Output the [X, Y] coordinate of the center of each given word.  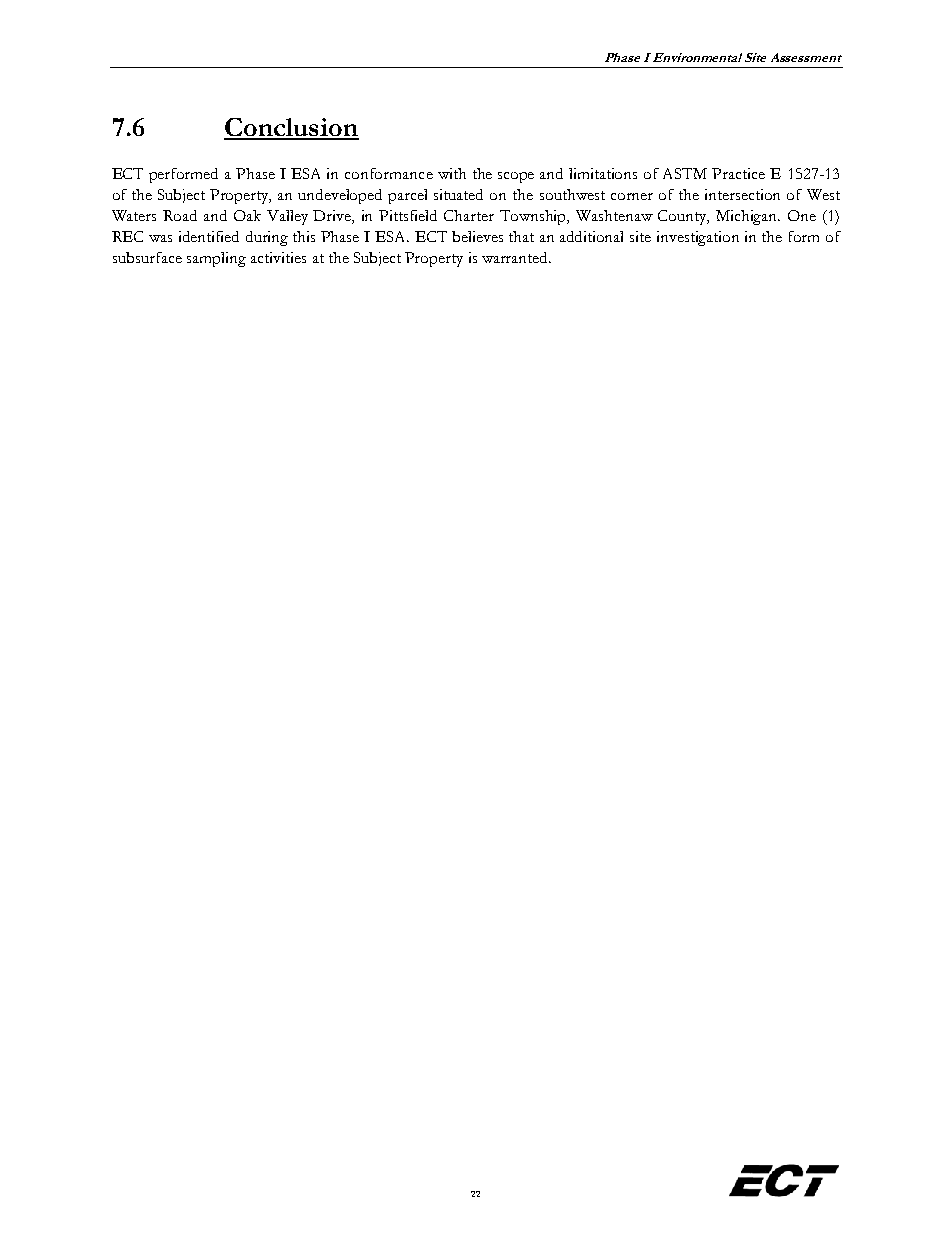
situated [458, 194]
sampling [216, 259]
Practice [738, 173]
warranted [516, 257]
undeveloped [340, 196]
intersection [742, 194]
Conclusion [291, 128]
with [452, 173]
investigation [698, 238]
